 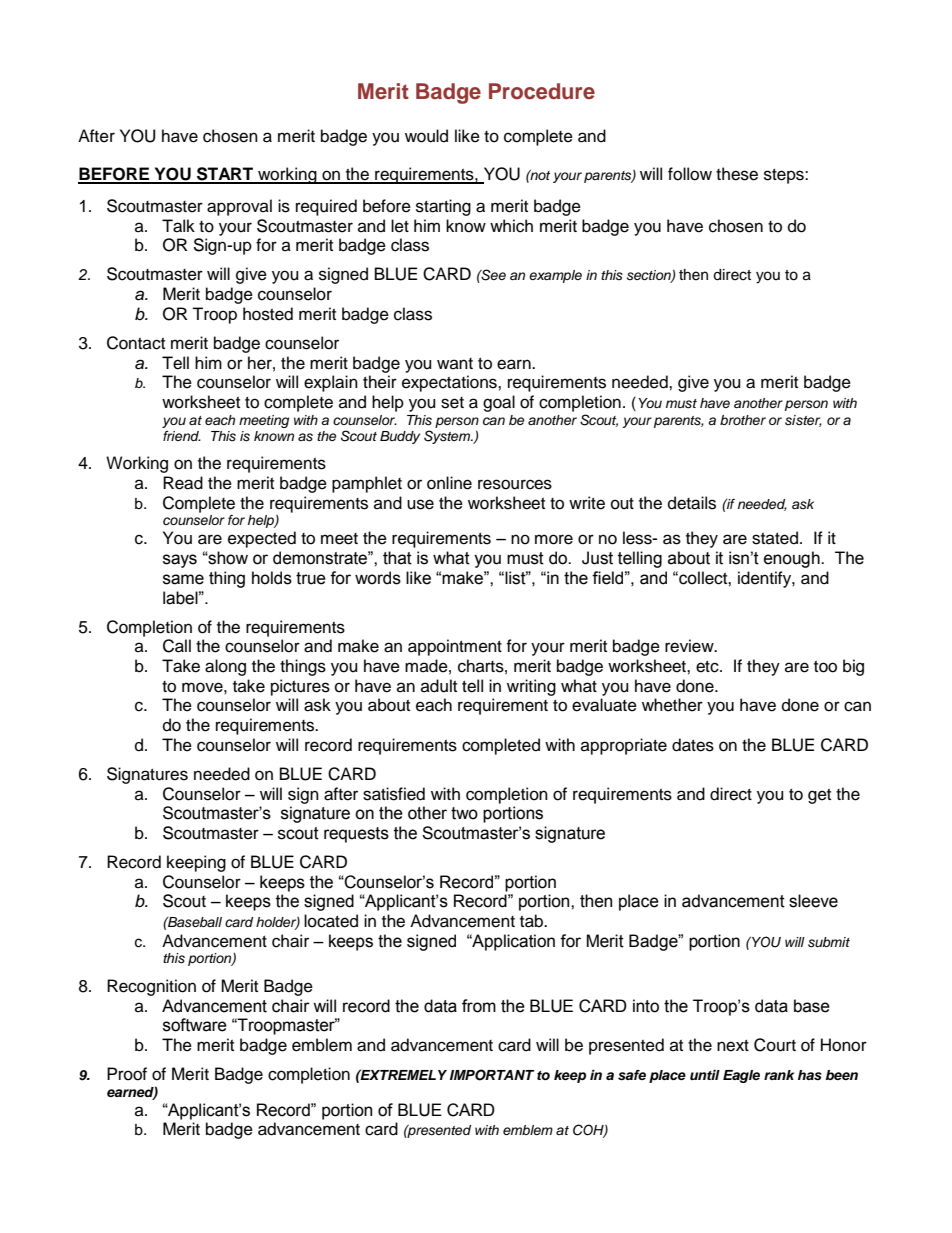 What do you see at coordinates (426, 136) in the page?
I see `would` at bounding box center [426, 136].
